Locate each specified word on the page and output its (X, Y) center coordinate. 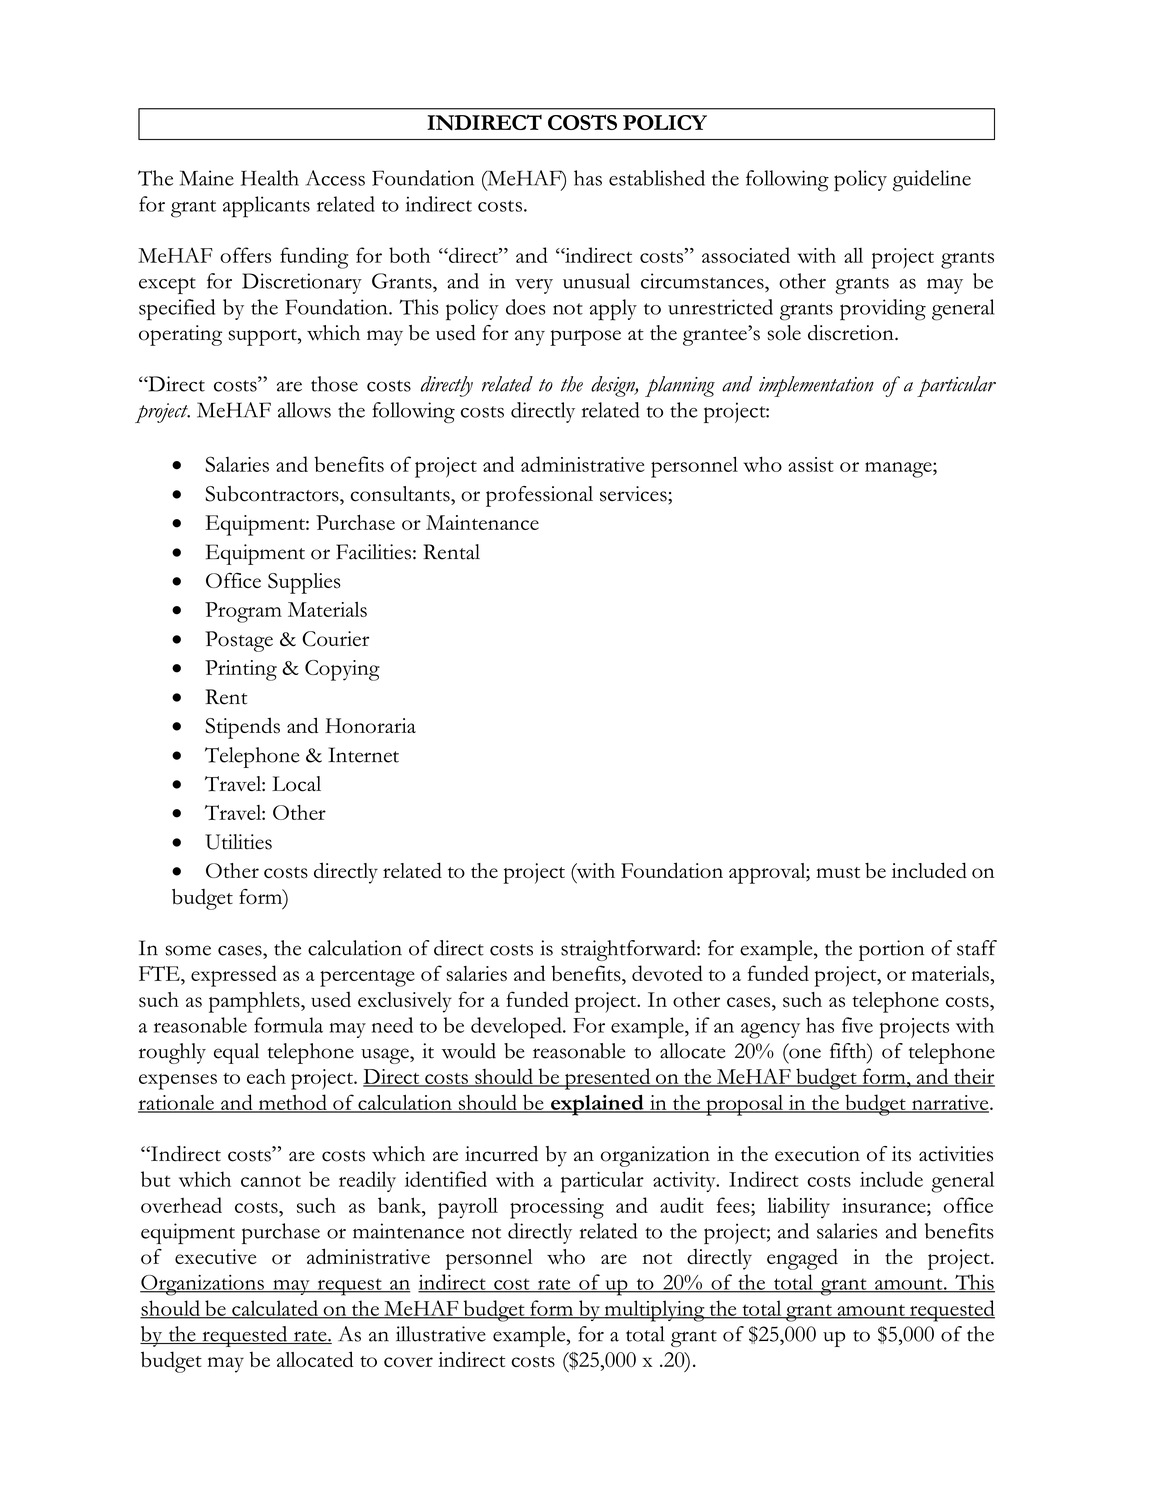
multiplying (654, 1311)
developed (517, 1028)
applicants (266, 207)
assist (811, 464)
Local (296, 784)
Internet (363, 755)
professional (539, 496)
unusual (596, 281)
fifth (849, 1052)
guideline (932, 181)
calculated (275, 1309)
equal (236, 1053)
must (838, 873)
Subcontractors (273, 494)
